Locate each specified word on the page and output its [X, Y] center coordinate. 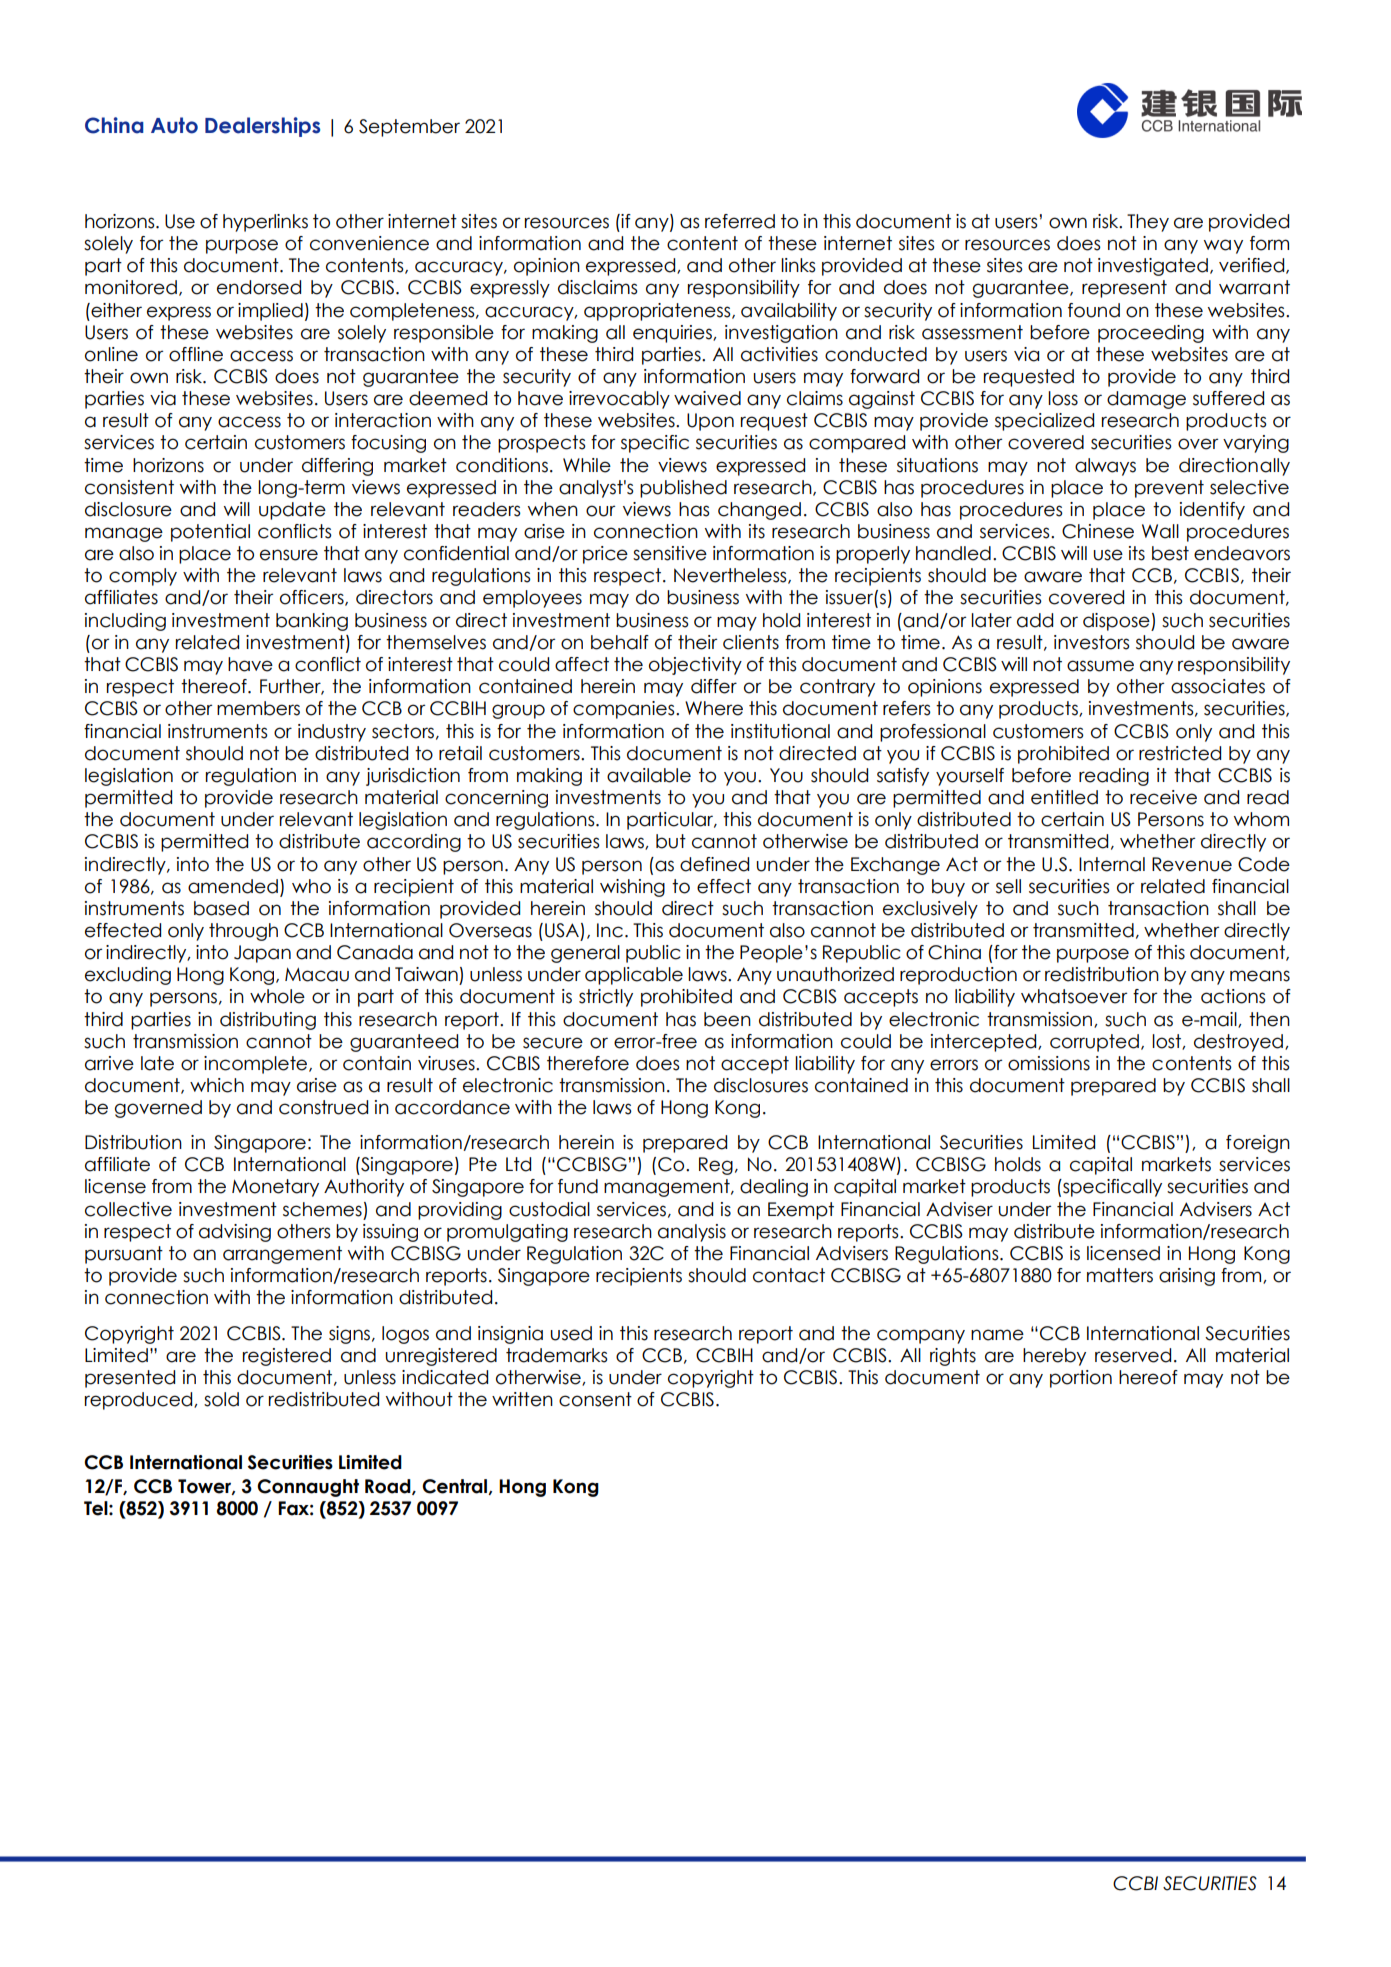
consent [595, 1399]
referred [740, 221]
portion [1081, 1379]
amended [233, 886]
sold [221, 1399]
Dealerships [262, 127]
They [1148, 223]
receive [1163, 797]
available [649, 775]
